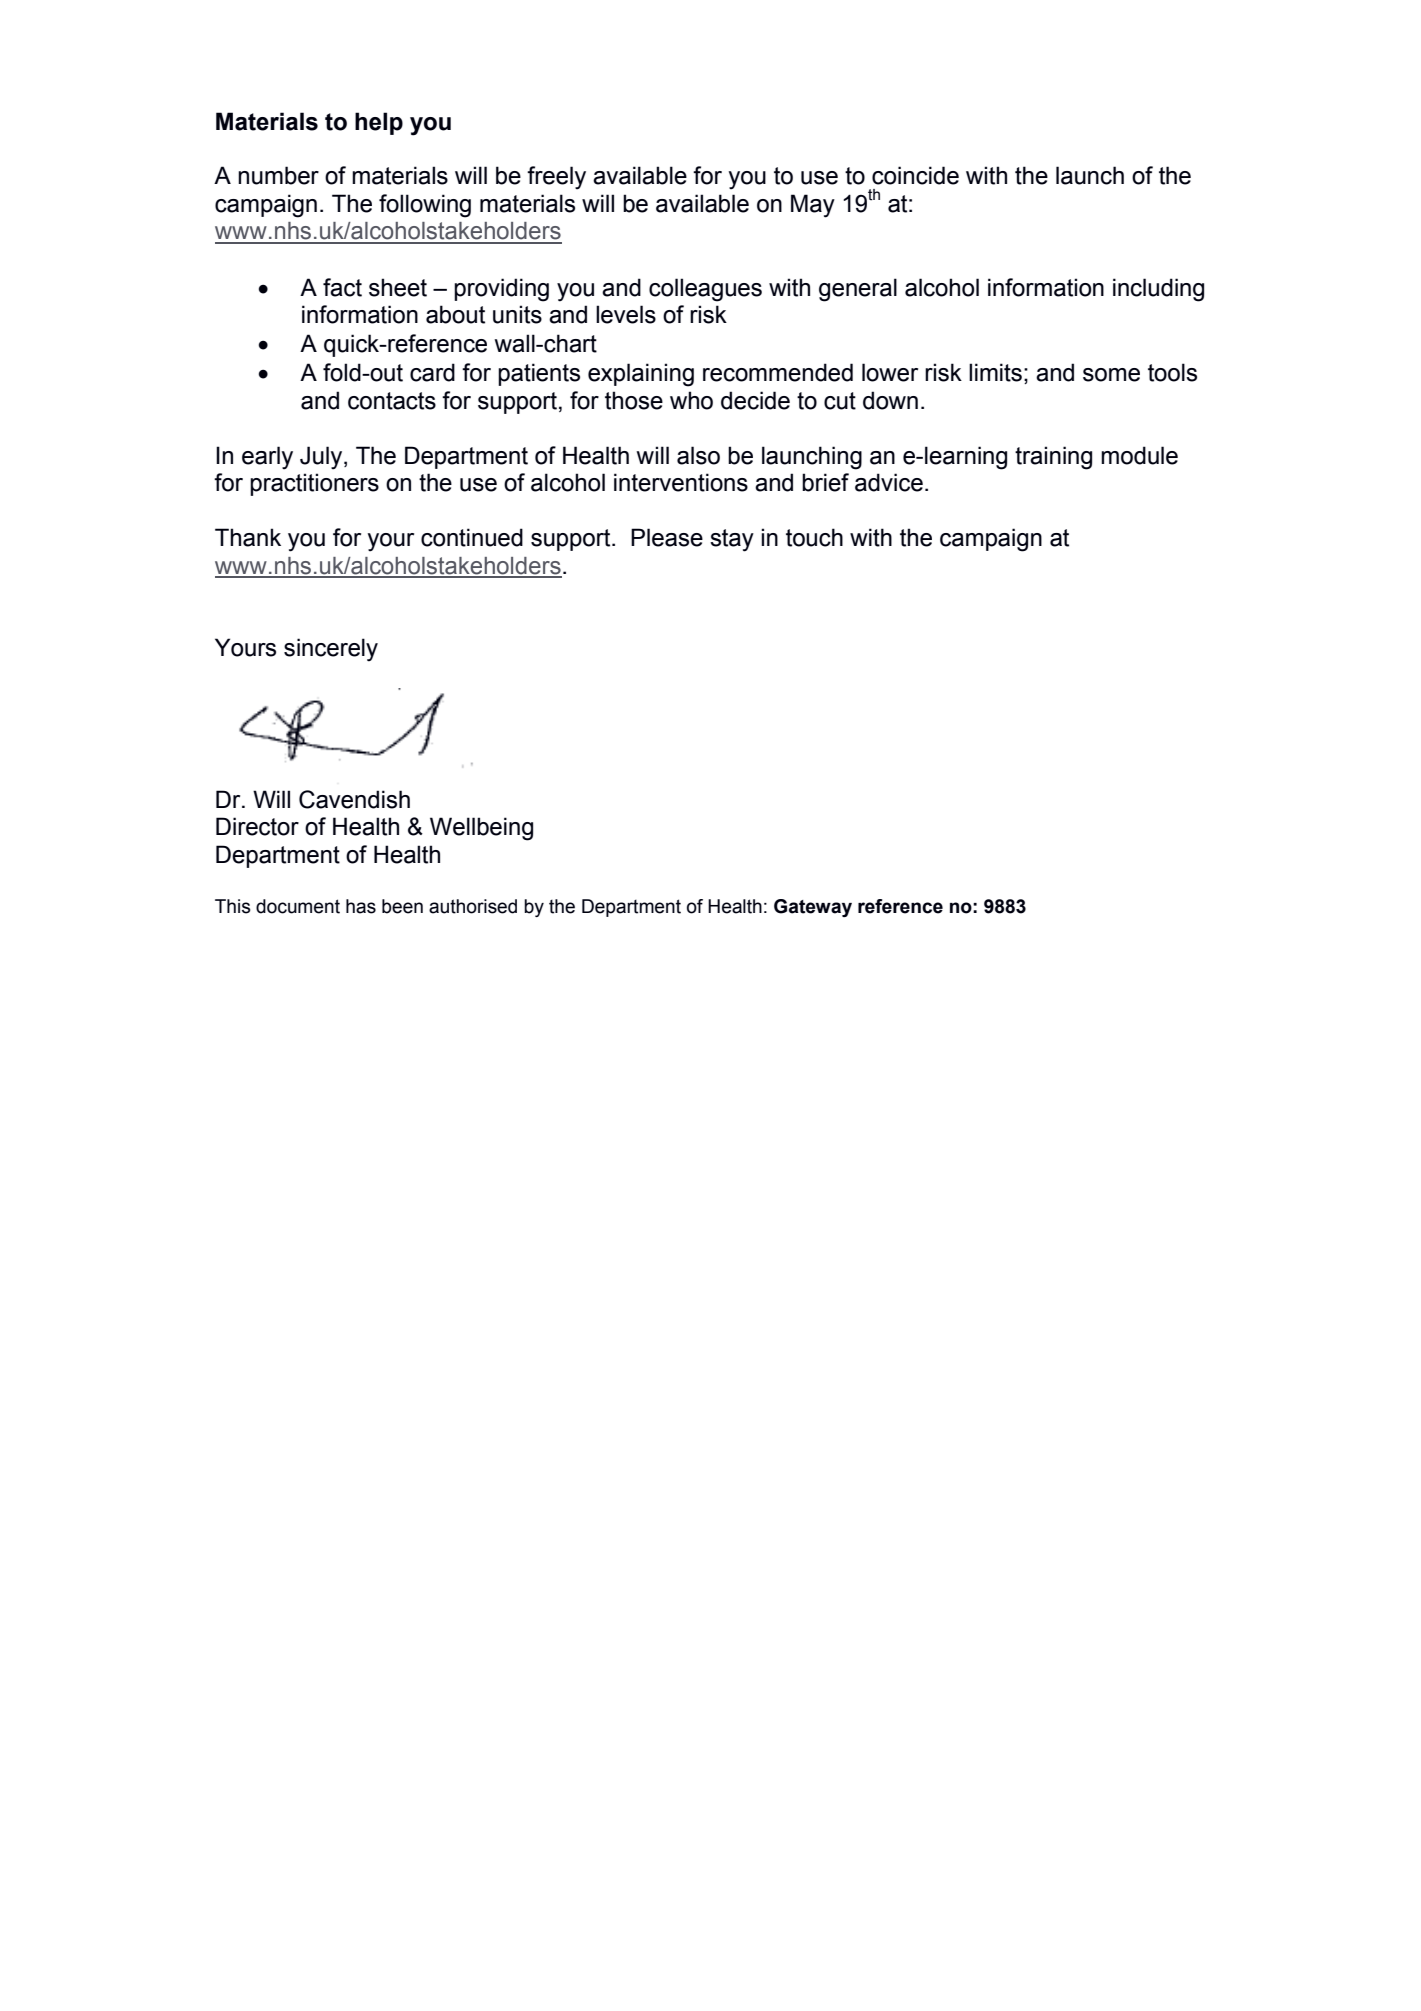 This page has width=1421, height=2011. Describe the element at coordinates (473, 906) in the page. I see `authorised` at that location.
